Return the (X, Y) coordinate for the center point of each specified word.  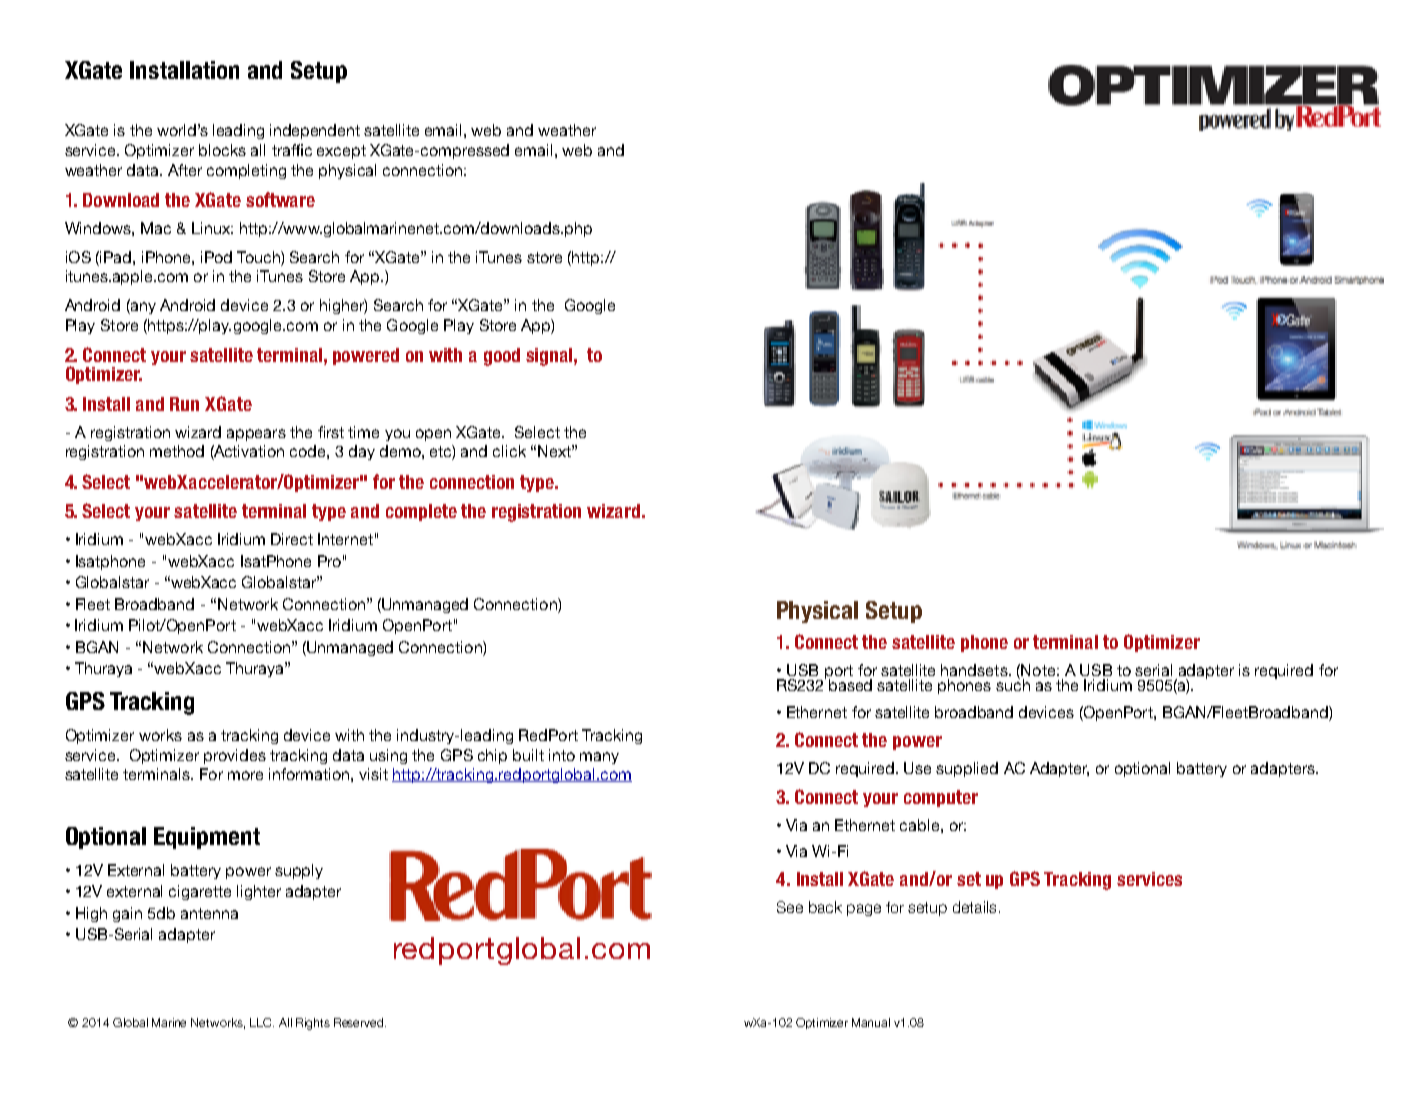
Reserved (360, 1022)
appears (256, 435)
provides (235, 756)
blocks (222, 150)
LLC (262, 1022)
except (341, 152)
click (509, 451)
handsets (975, 670)
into (562, 755)
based (850, 685)
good (502, 357)
